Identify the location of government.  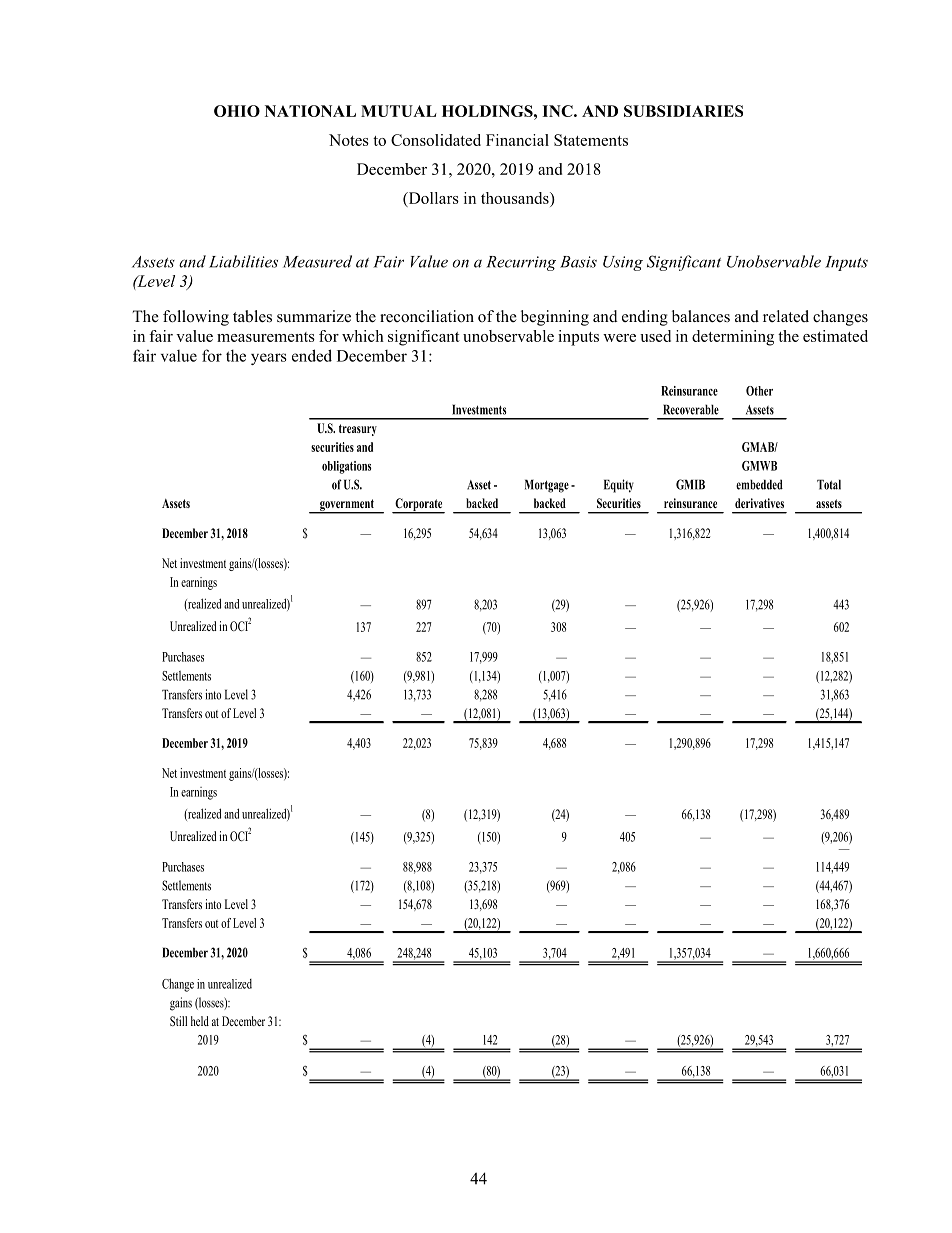
(347, 506).
